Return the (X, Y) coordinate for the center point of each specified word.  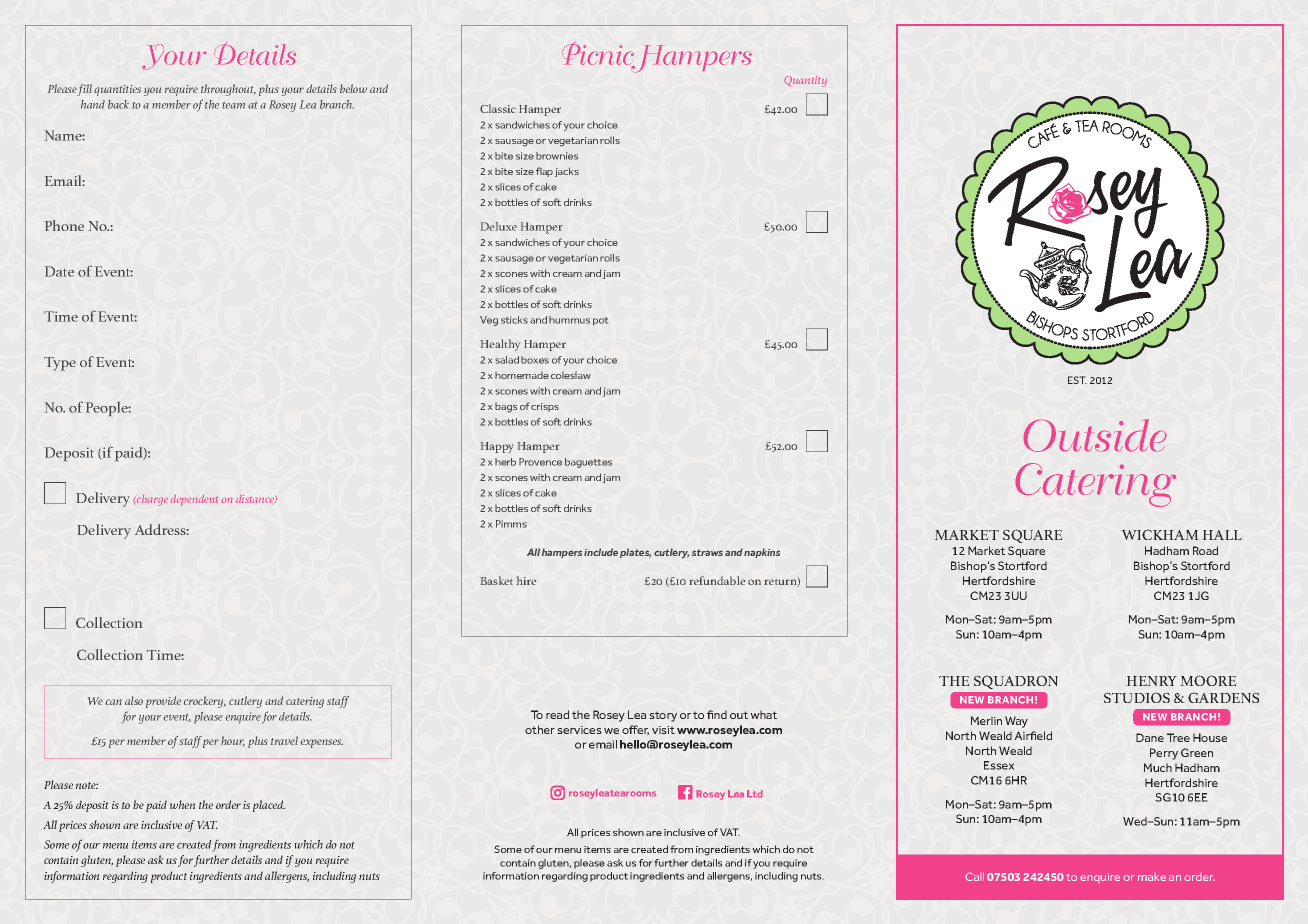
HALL (1222, 535)
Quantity (806, 81)
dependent (194, 500)
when (182, 804)
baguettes (588, 463)
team (233, 105)
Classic (498, 108)
